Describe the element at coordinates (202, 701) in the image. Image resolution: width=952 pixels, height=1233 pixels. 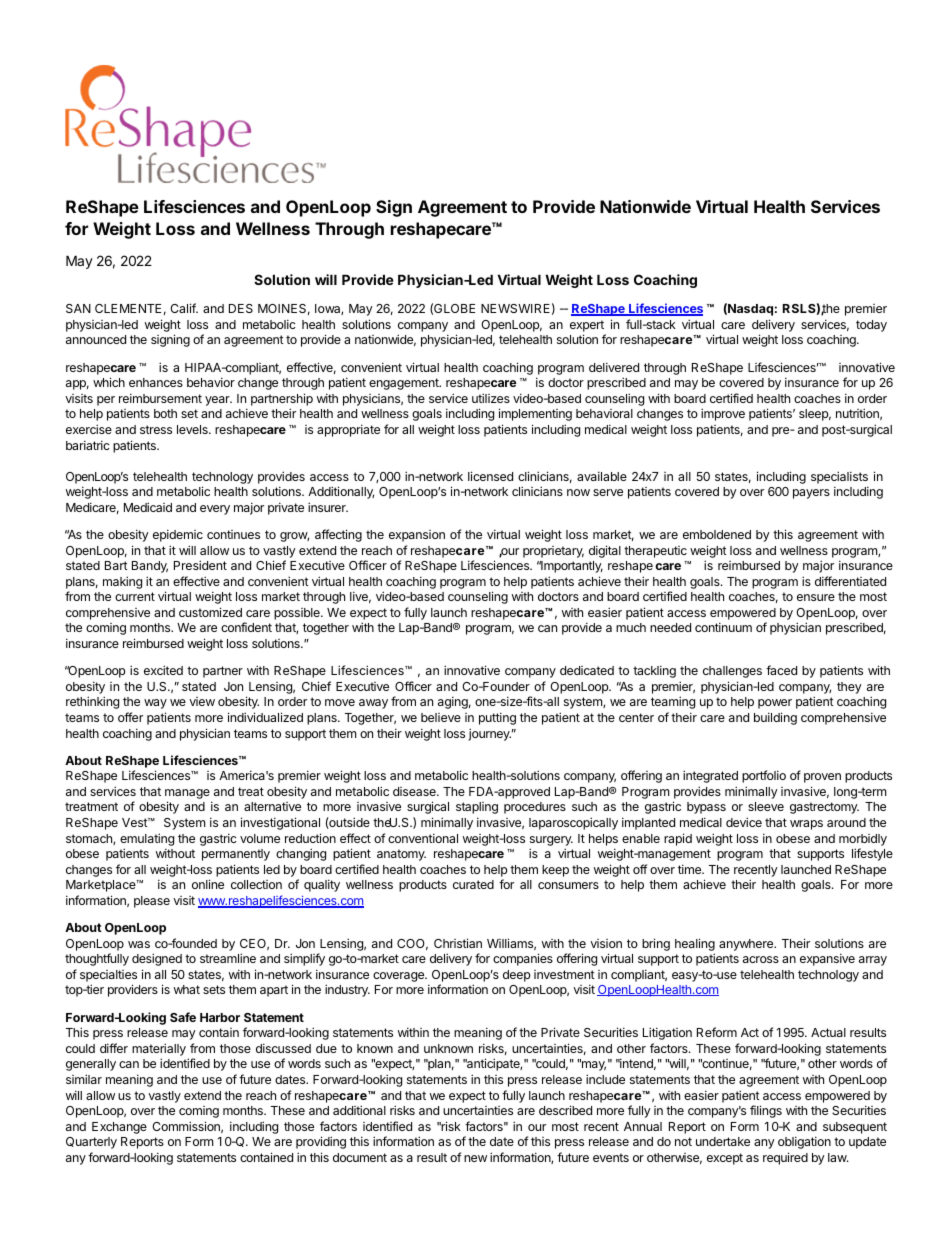
I see `view` at that location.
